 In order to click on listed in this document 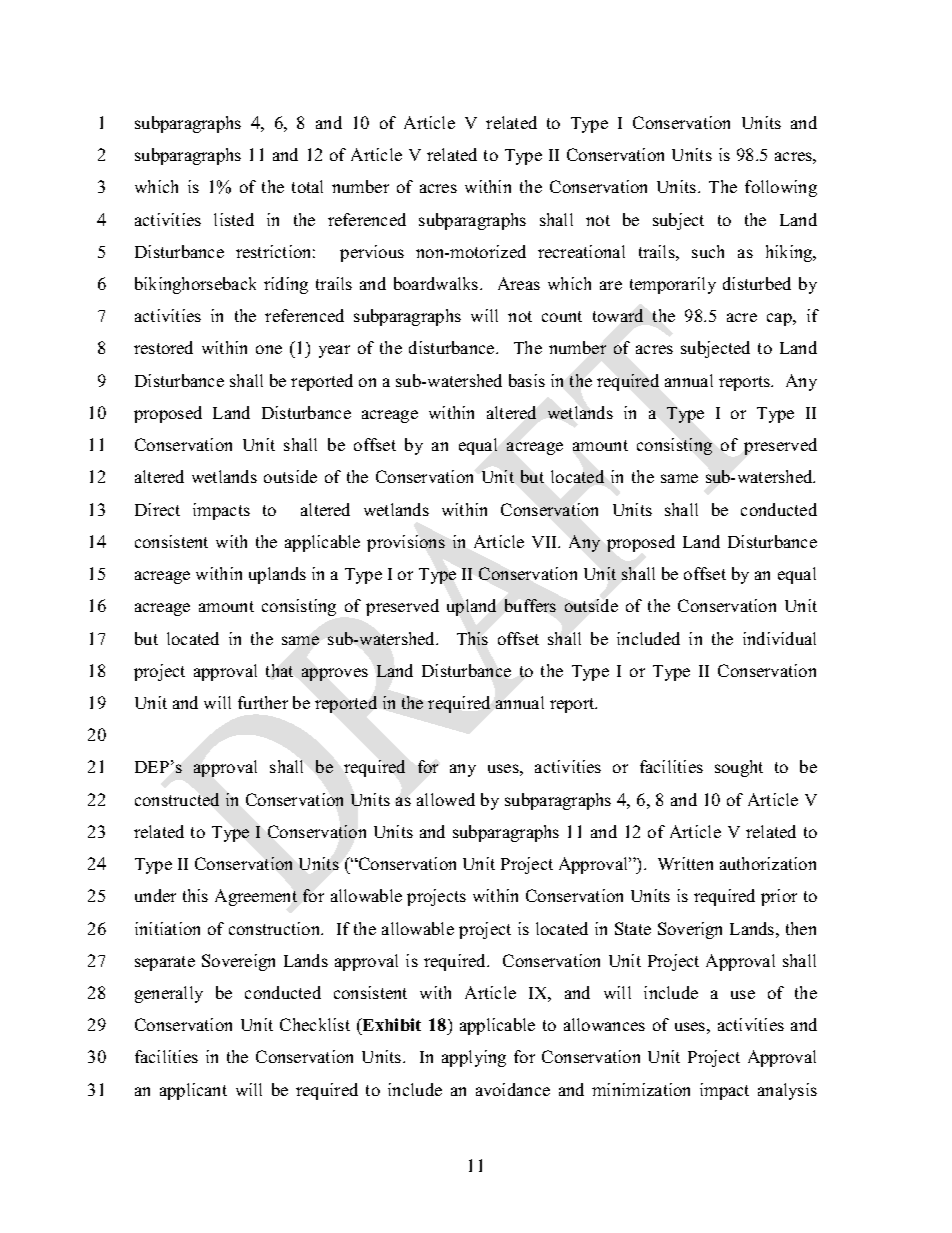, I will do `click(234, 219)`.
